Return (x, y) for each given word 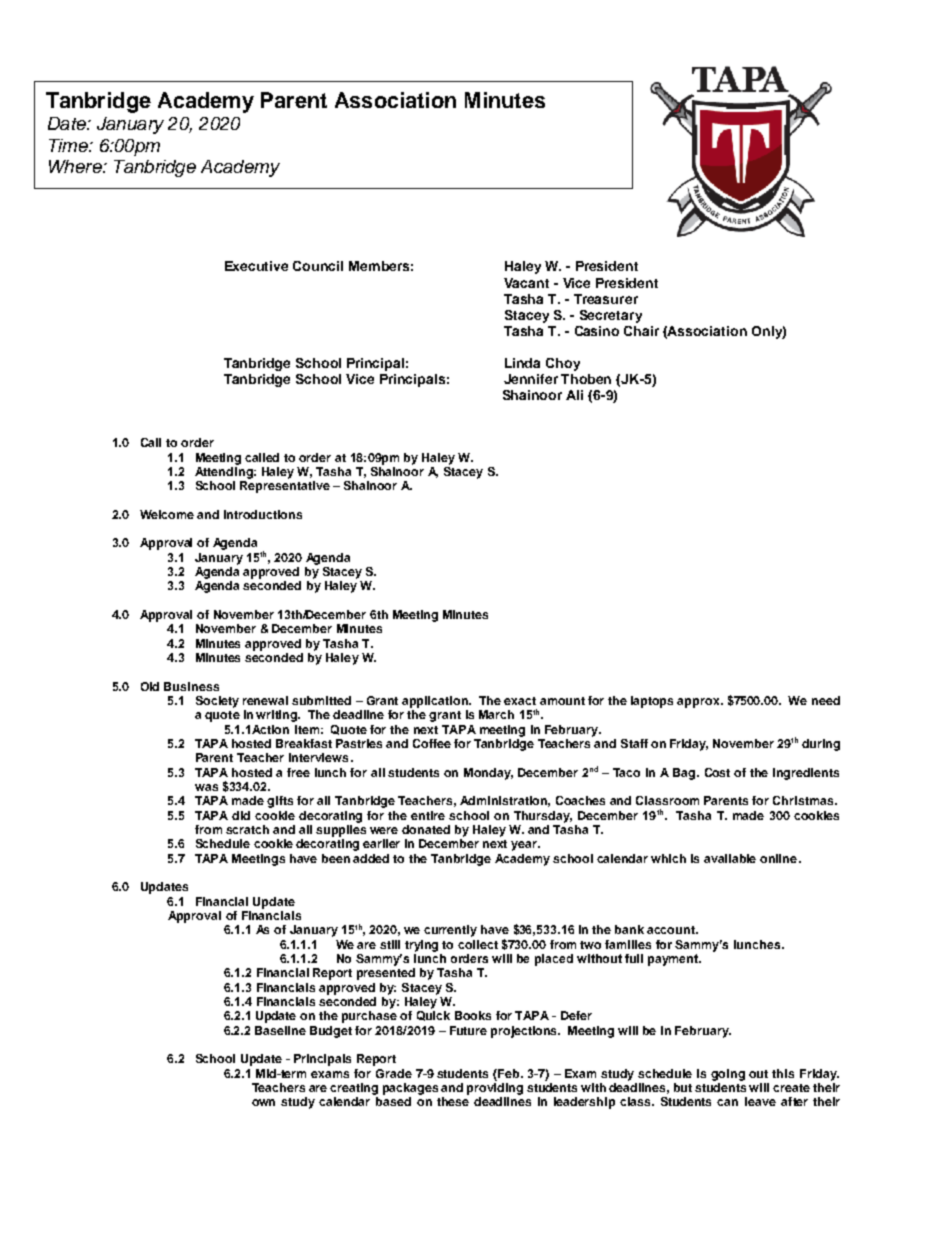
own (263, 1102)
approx (699, 703)
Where (76, 166)
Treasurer (606, 299)
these (453, 1101)
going (728, 1075)
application (436, 702)
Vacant (526, 283)
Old (150, 686)
